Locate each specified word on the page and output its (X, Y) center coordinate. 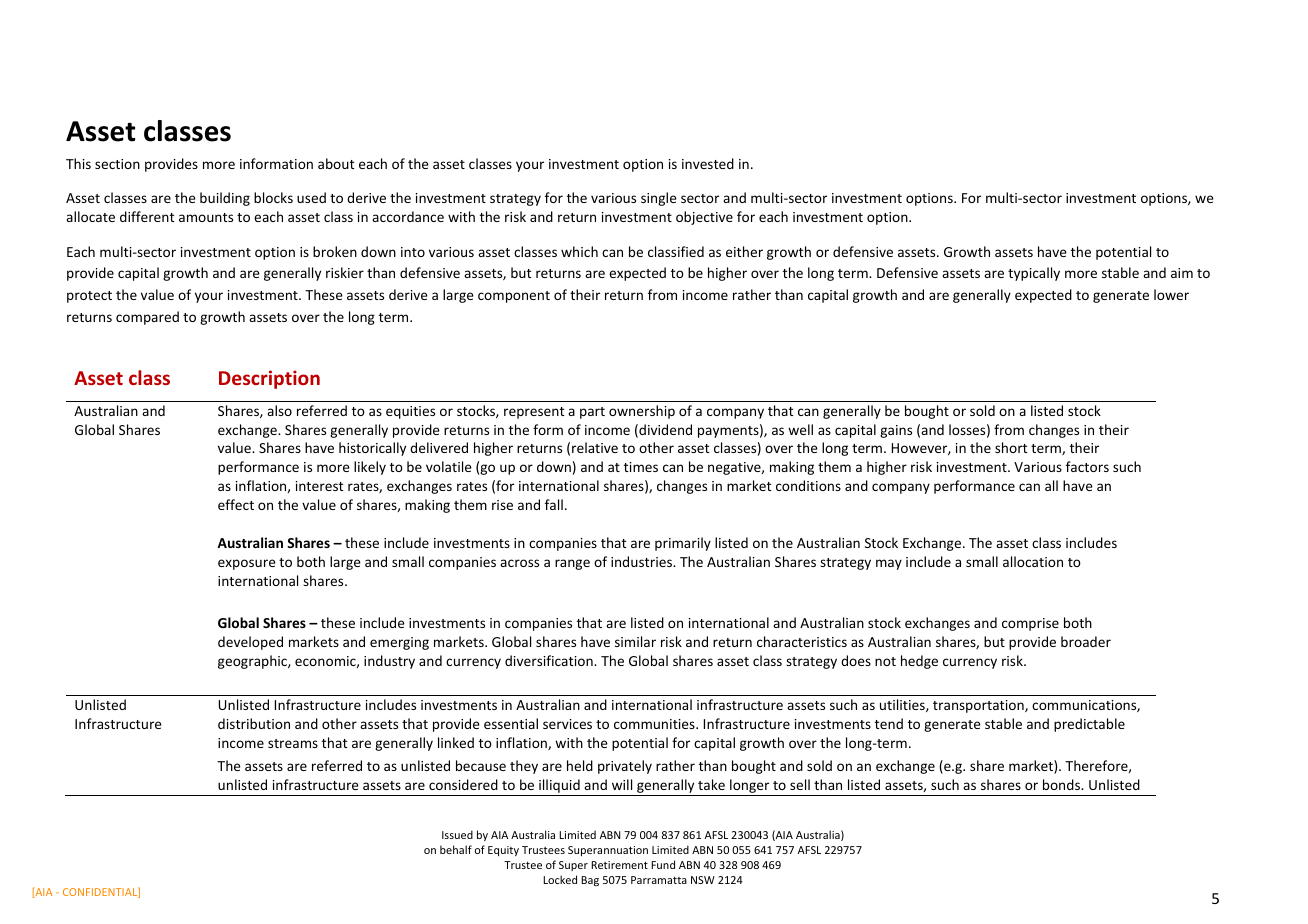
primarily (683, 544)
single (659, 199)
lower (1171, 294)
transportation (979, 706)
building (225, 199)
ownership (642, 412)
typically (1034, 274)
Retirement (619, 865)
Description (269, 379)
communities (655, 724)
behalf (456, 849)
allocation (1033, 561)
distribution (254, 723)
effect (236, 504)
